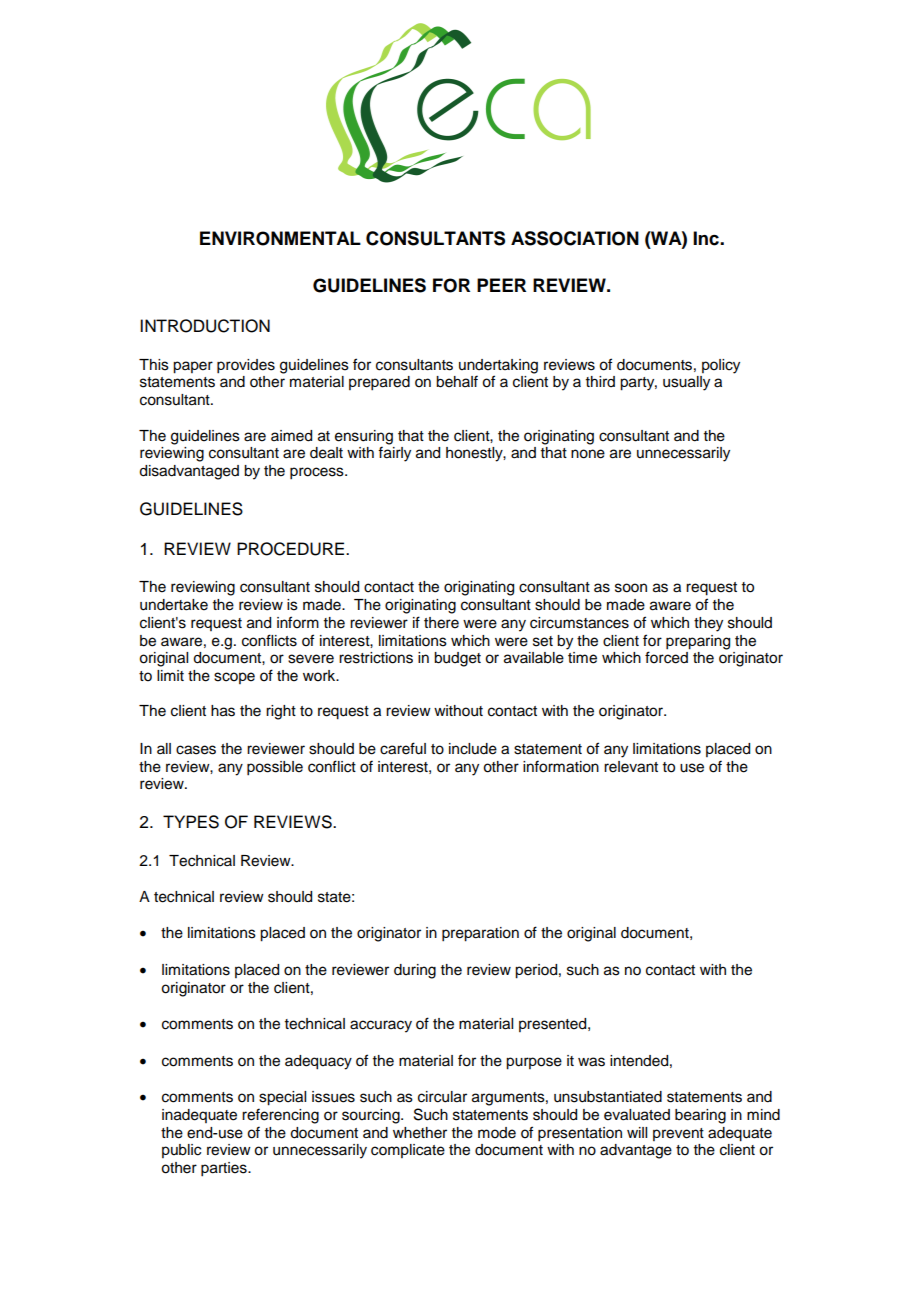 This screenshot has width=924, height=1308. I want to click on budget, so click(457, 659).
